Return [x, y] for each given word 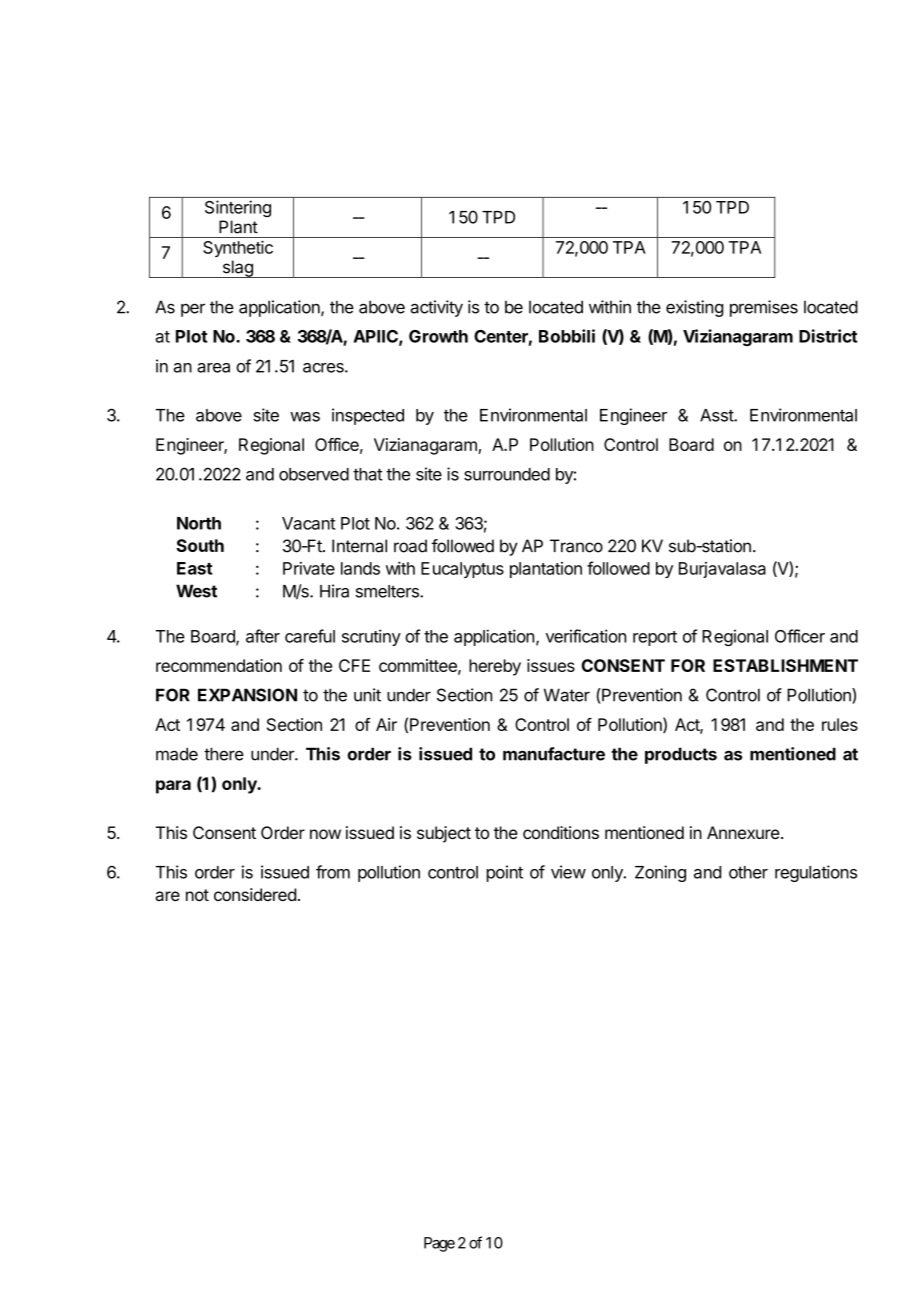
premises [764, 308]
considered [255, 894]
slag [237, 269]
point [505, 873]
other [748, 872]
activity [436, 308]
